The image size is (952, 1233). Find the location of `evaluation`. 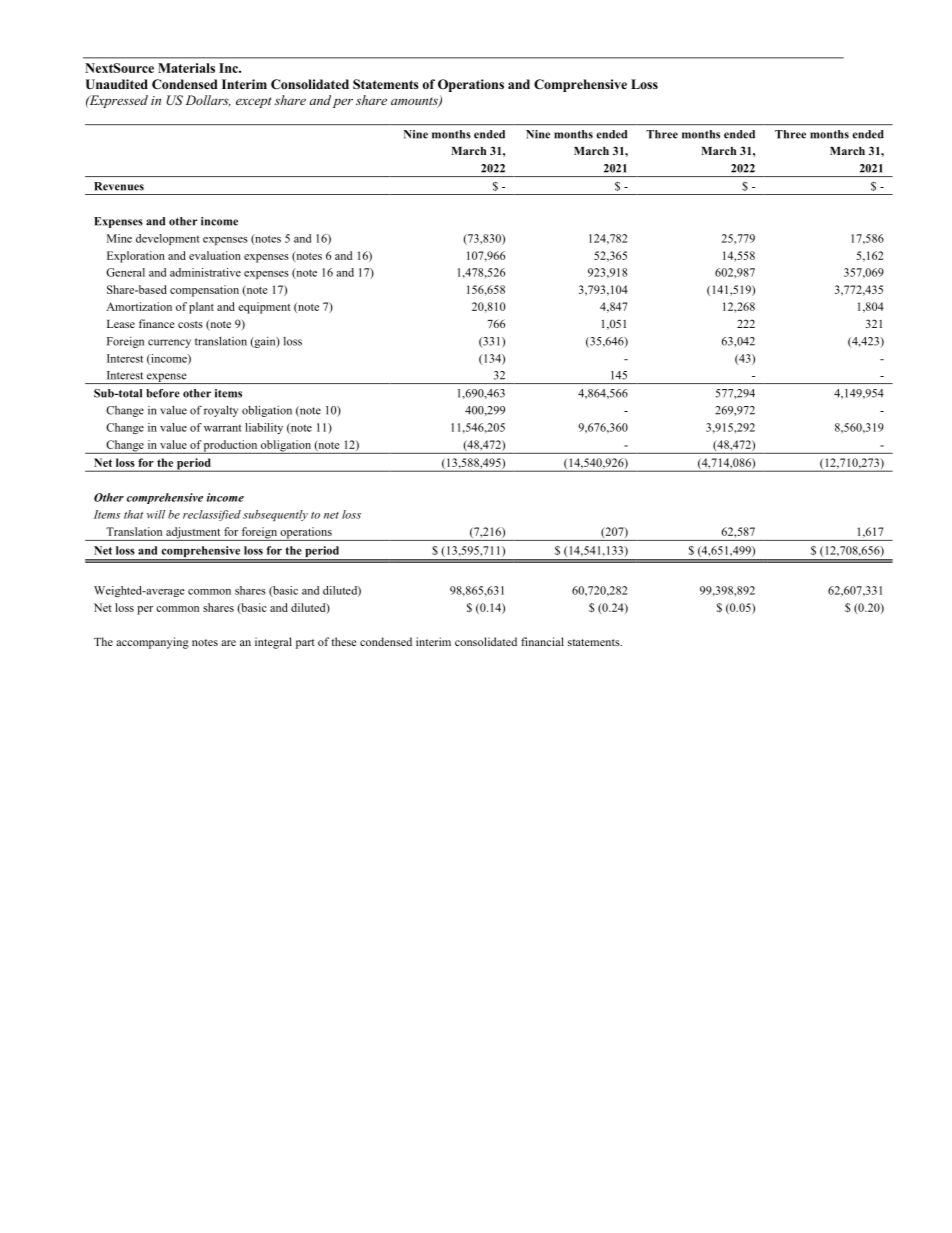

evaluation is located at coordinates (215, 255).
